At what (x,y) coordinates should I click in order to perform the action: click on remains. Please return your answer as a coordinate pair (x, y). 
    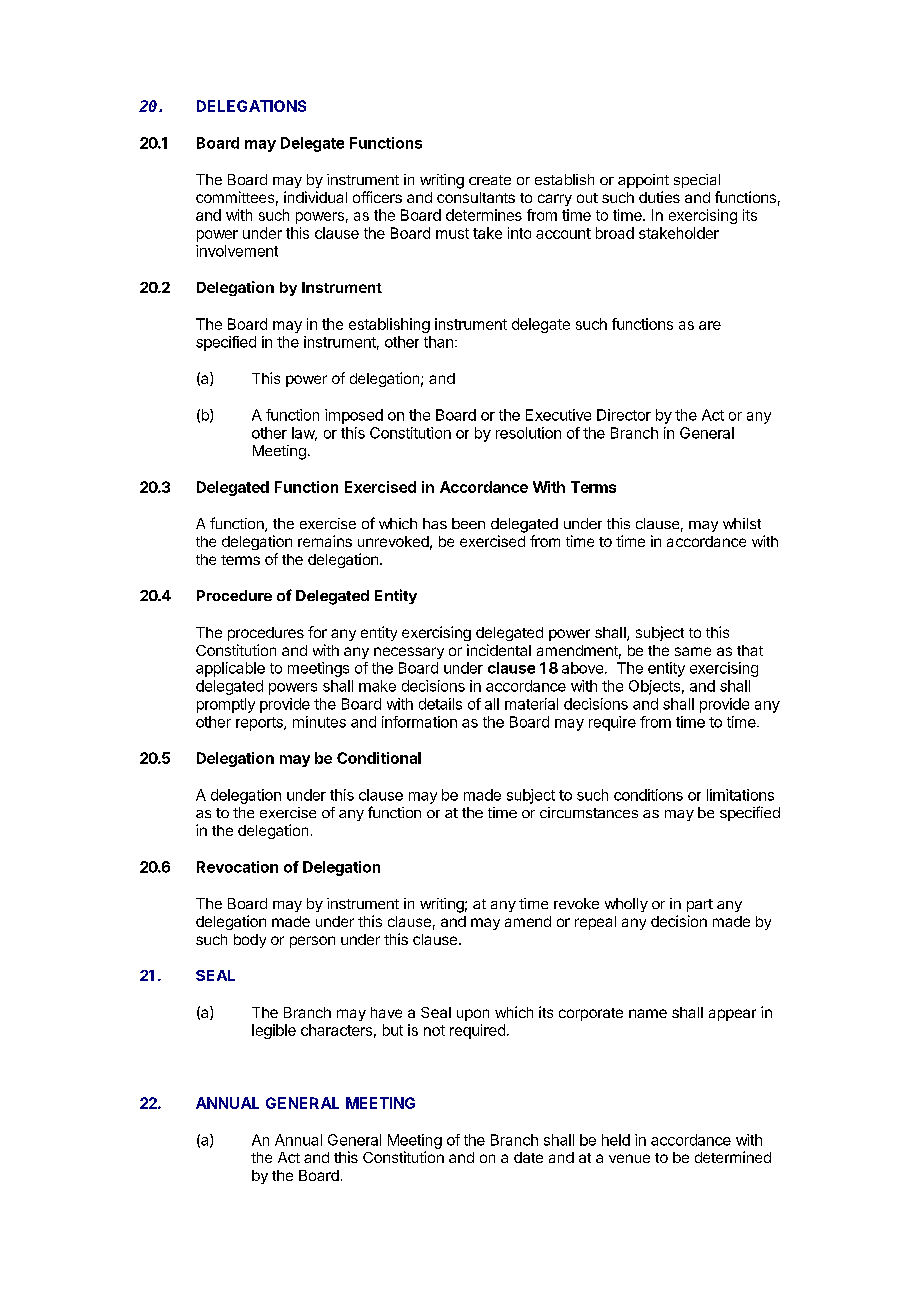
    Looking at the image, I should click on (325, 541).
